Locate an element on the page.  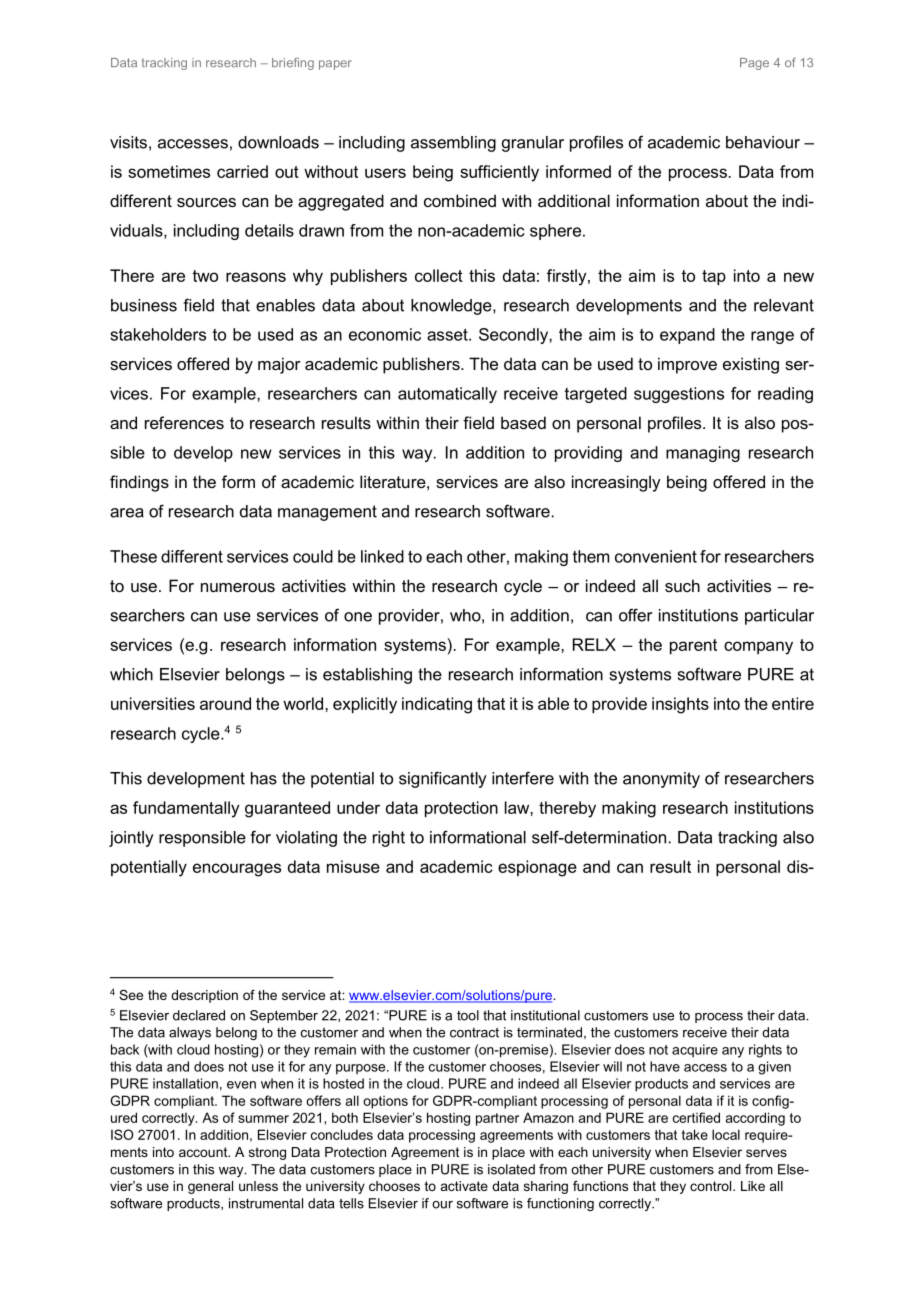
one is located at coordinates (358, 617).
